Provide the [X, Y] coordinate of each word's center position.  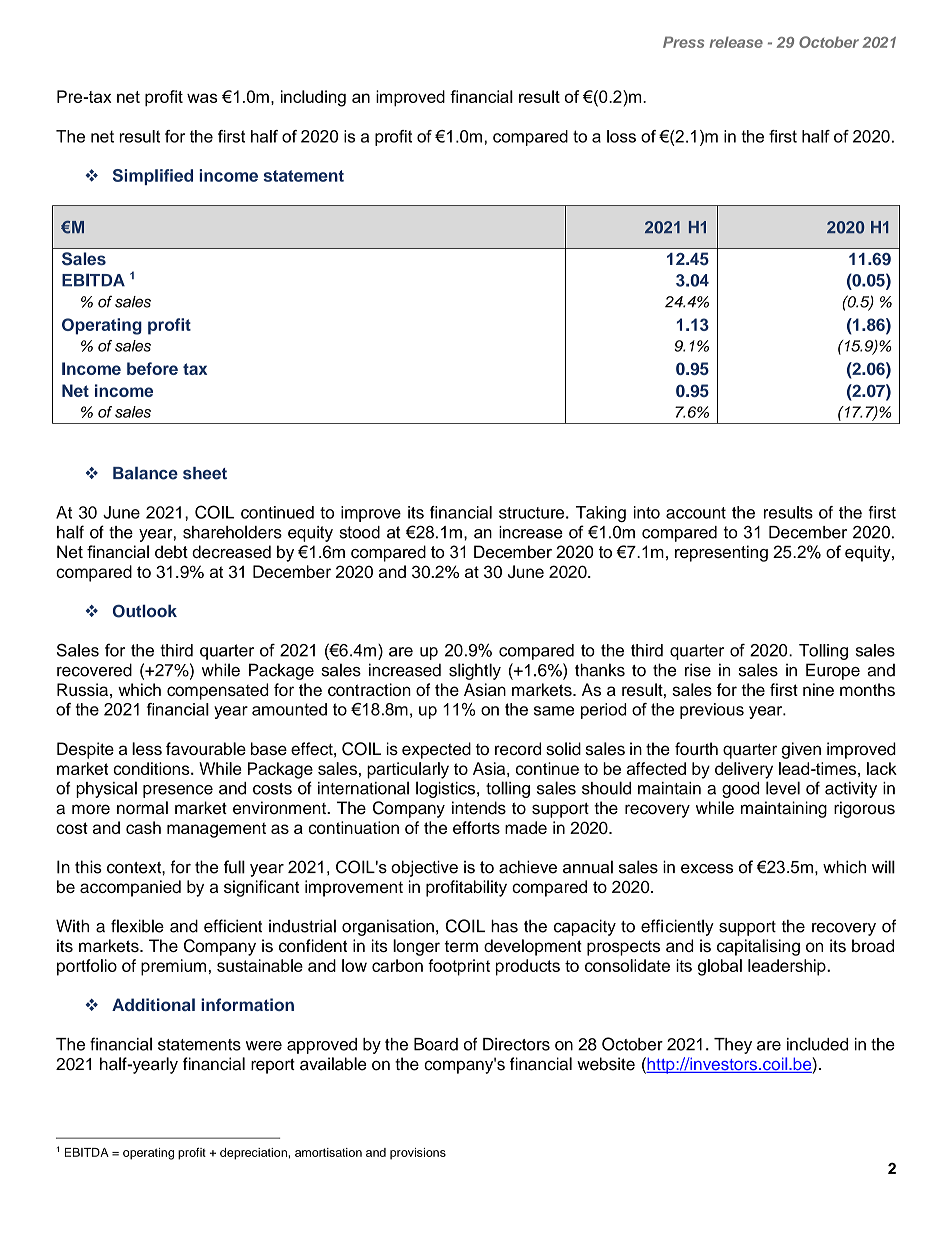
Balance [145, 473]
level [783, 788]
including [313, 98]
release [736, 42]
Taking [601, 514]
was [202, 98]
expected [436, 750]
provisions [418, 1154]
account [696, 513]
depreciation [253, 1154]
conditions [152, 768]
